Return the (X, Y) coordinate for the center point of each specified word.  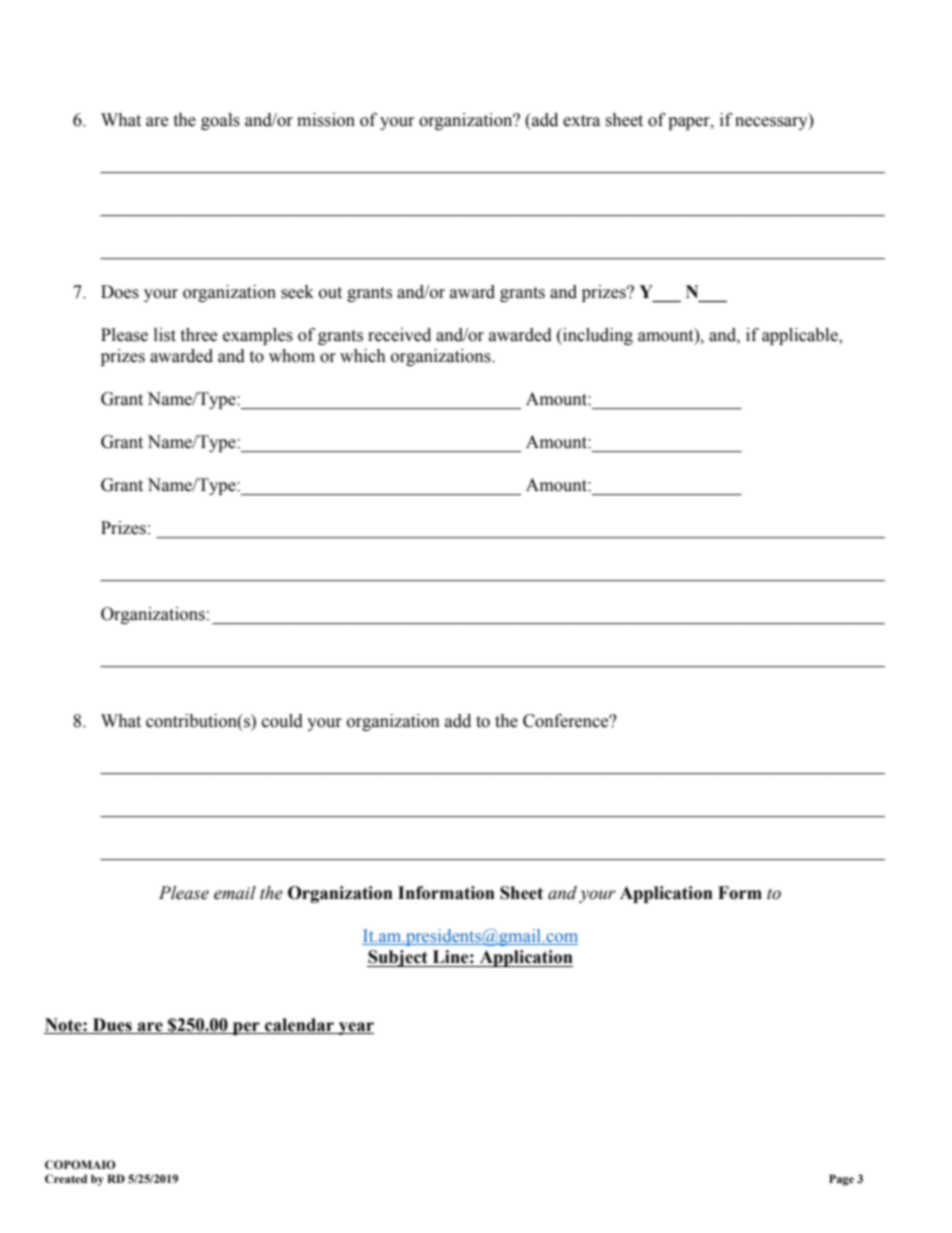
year (355, 1028)
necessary (772, 123)
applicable (801, 336)
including (597, 336)
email (235, 893)
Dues (112, 1025)
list (165, 335)
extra (581, 121)
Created (66, 1178)
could (282, 721)
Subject (398, 958)
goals (220, 121)
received (399, 335)
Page (841, 1180)
